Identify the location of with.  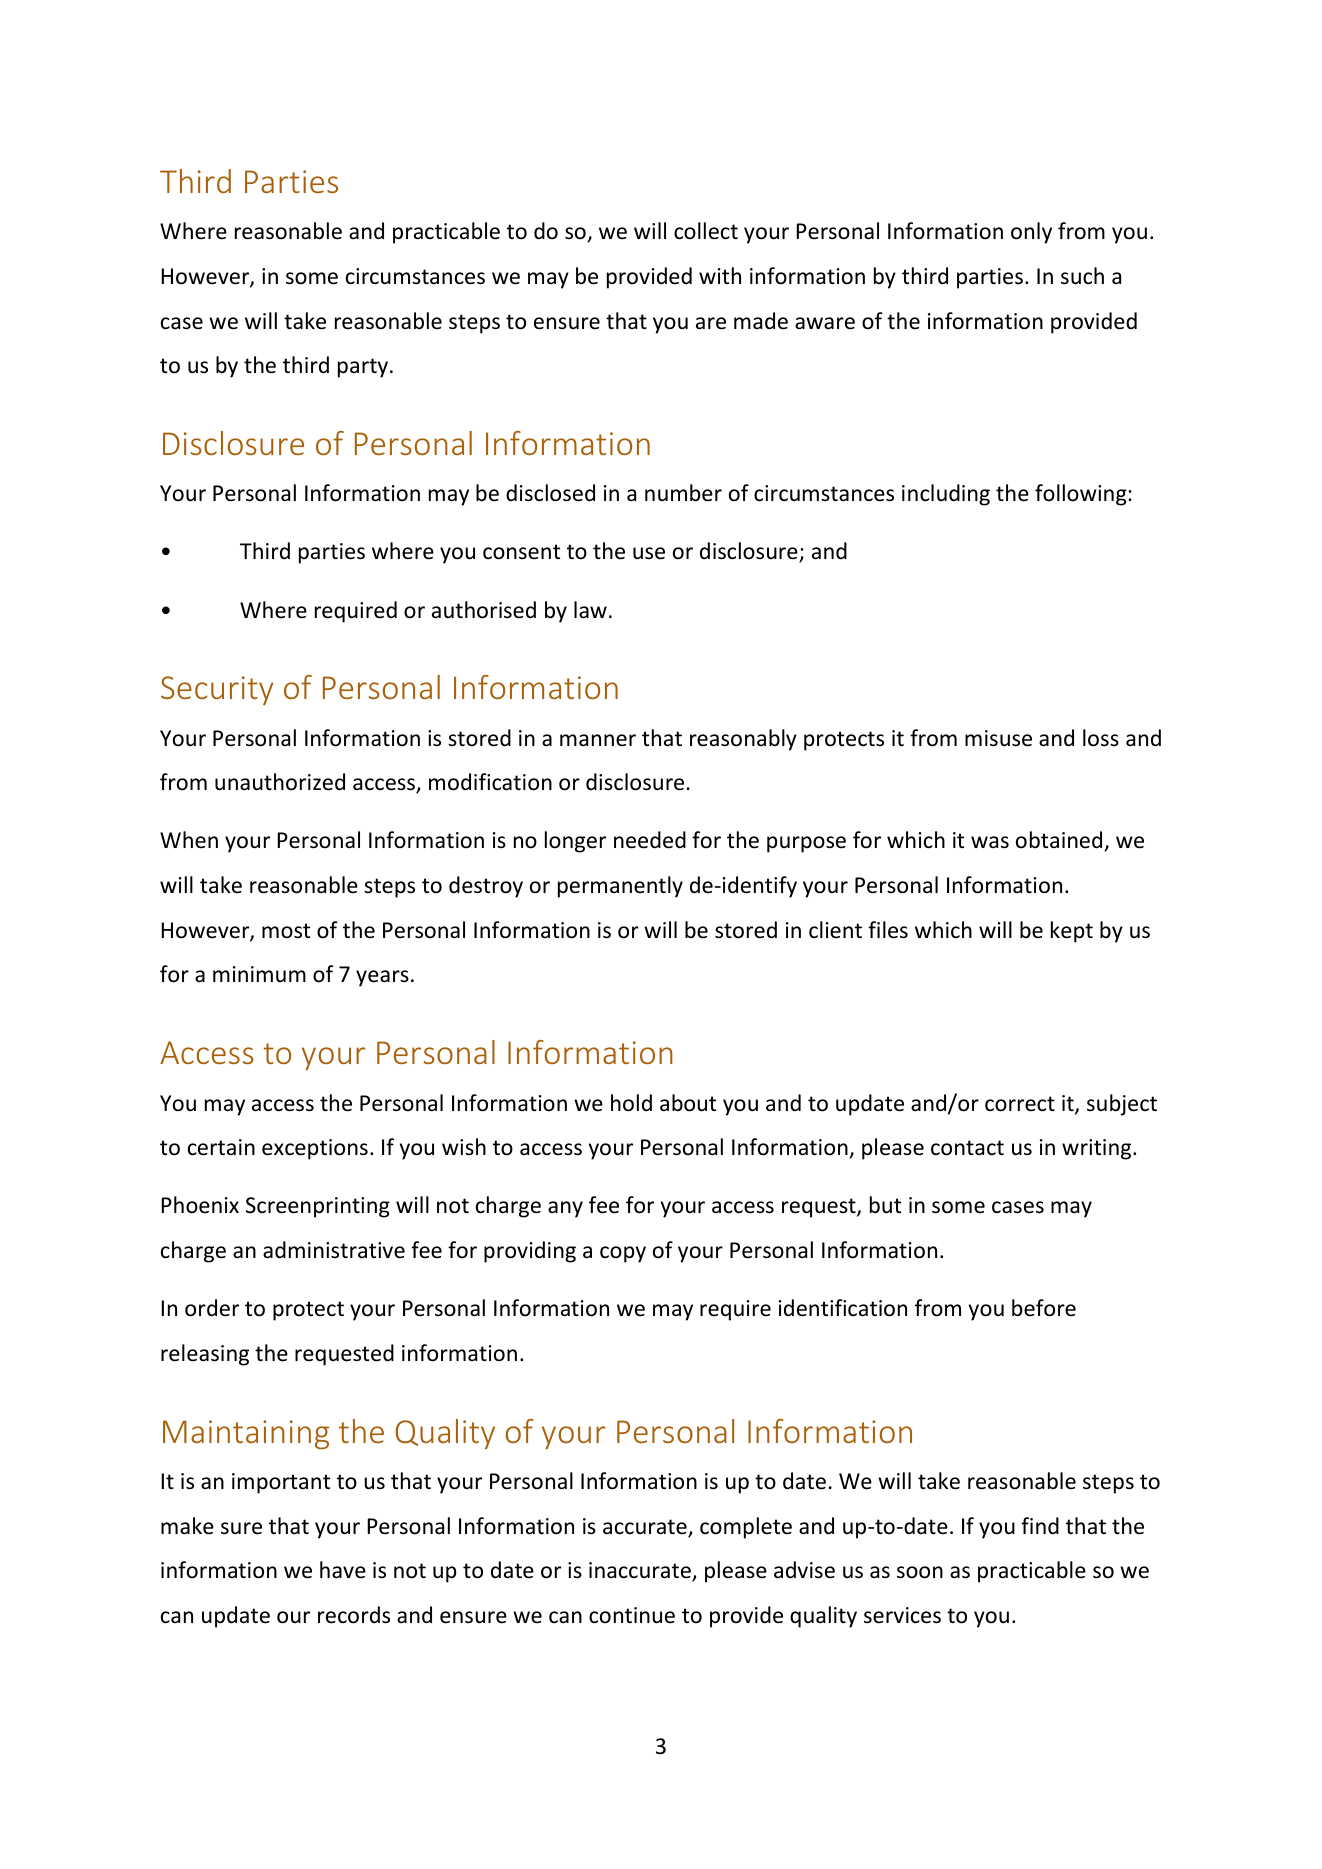
(720, 275).
